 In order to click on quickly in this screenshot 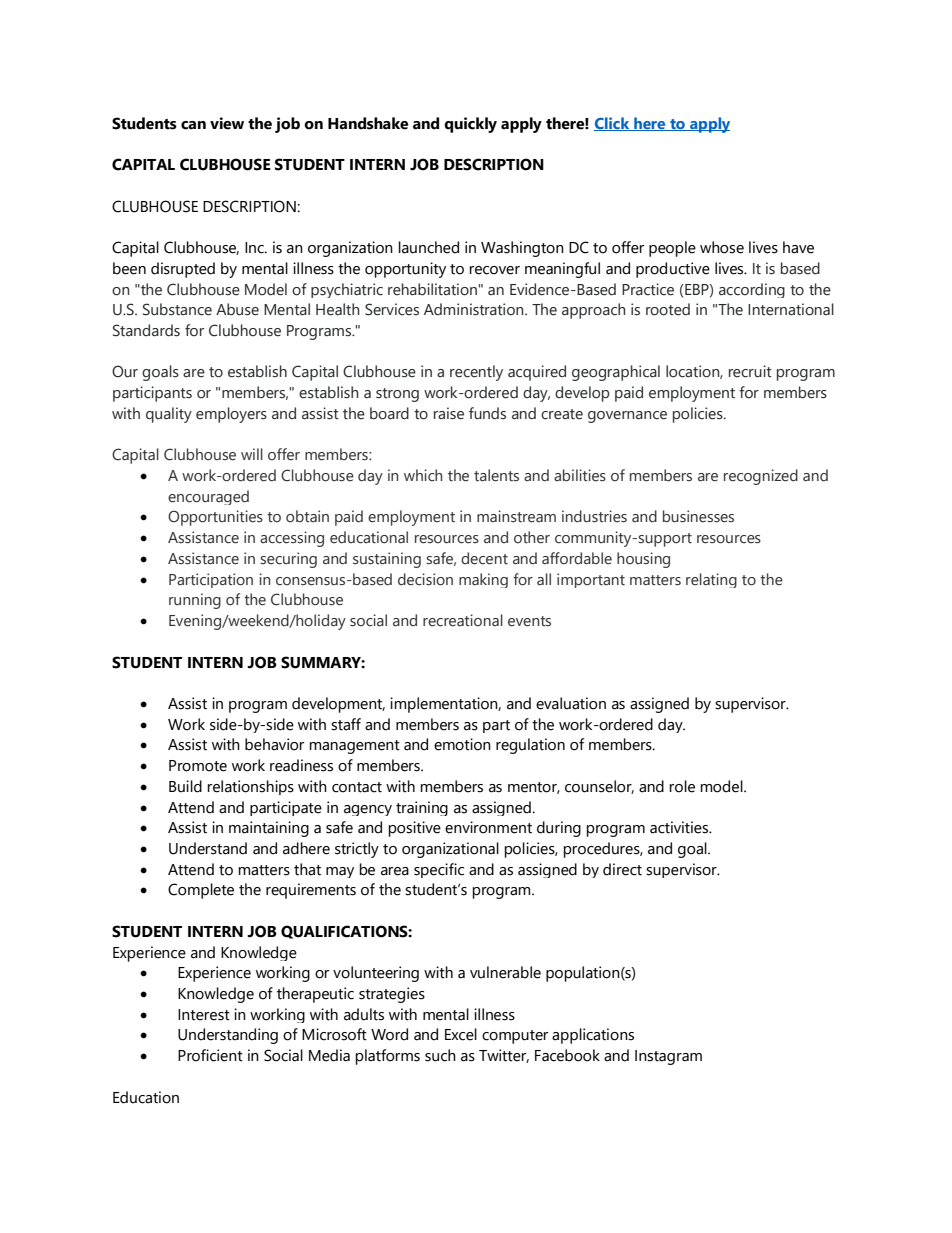, I will do `click(470, 125)`.
